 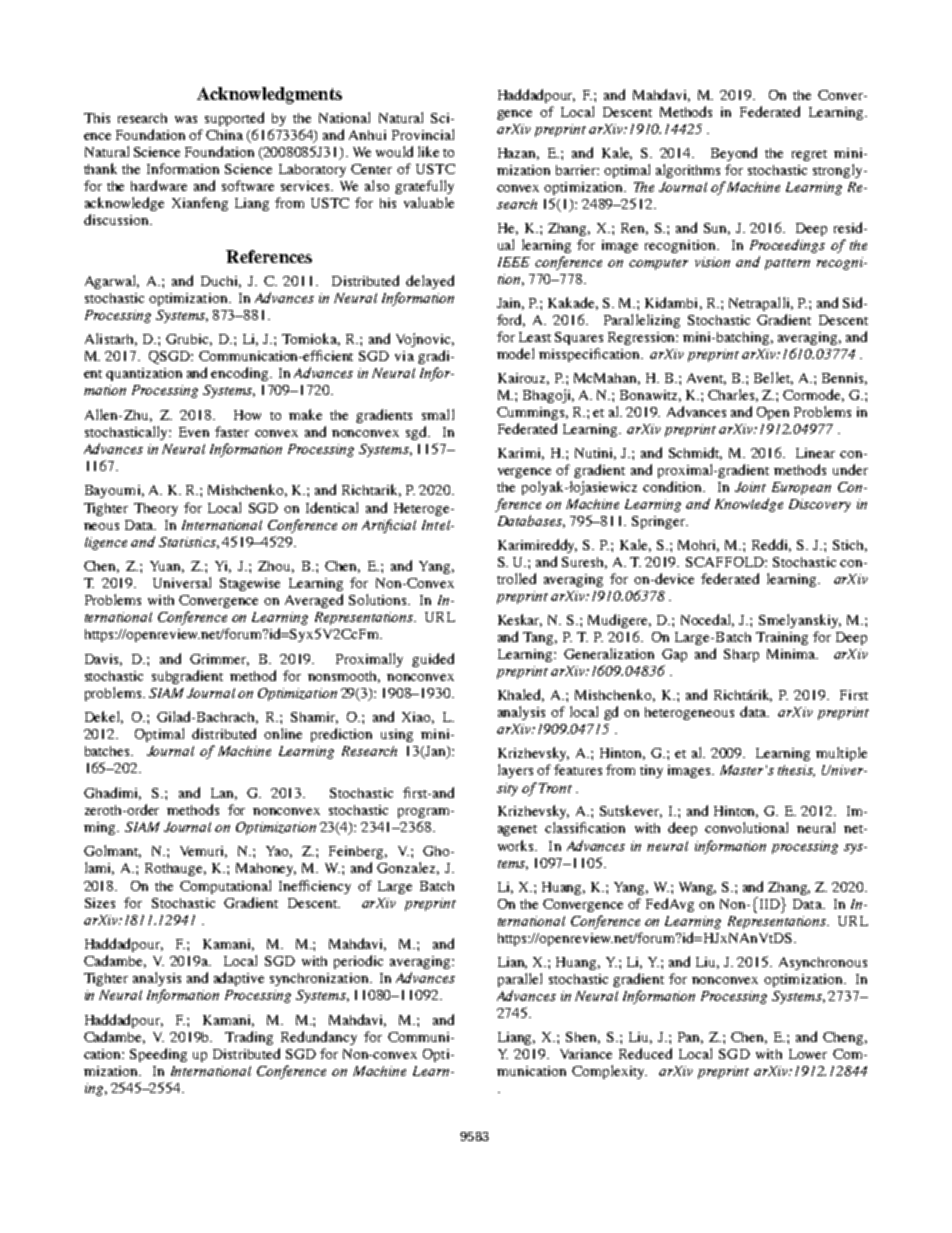 What do you see at coordinates (433, 660) in the screenshot?
I see `guided` at bounding box center [433, 660].
